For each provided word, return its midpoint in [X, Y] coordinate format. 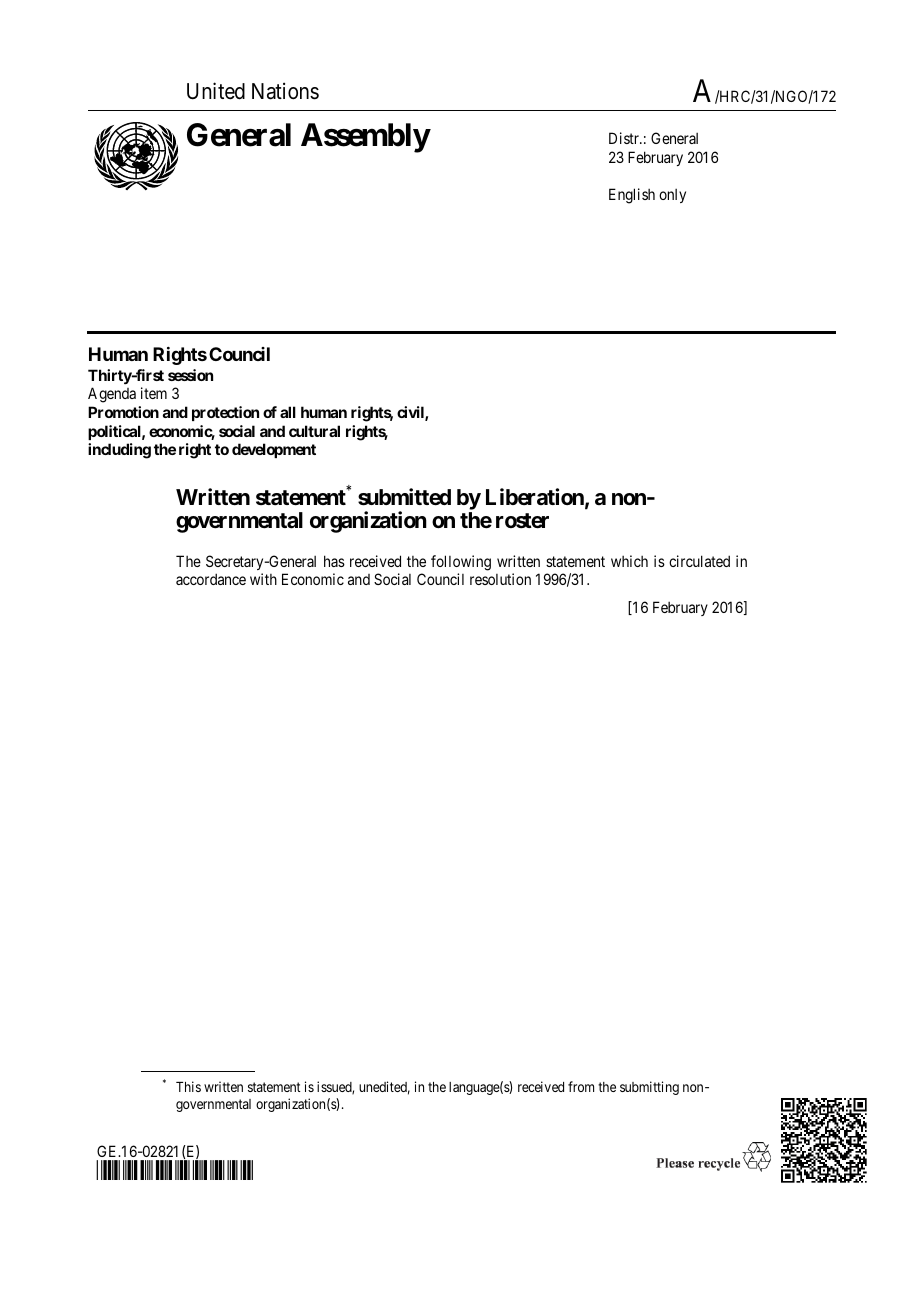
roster [522, 521]
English [632, 196]
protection [225, 413]
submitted [404, 497]
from [581, 1086]
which [629, 561]
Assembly [365, 138]
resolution [500, 579]
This [188, 1086]
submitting [649, 1088]
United [216, 91]
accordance [211, 579]
